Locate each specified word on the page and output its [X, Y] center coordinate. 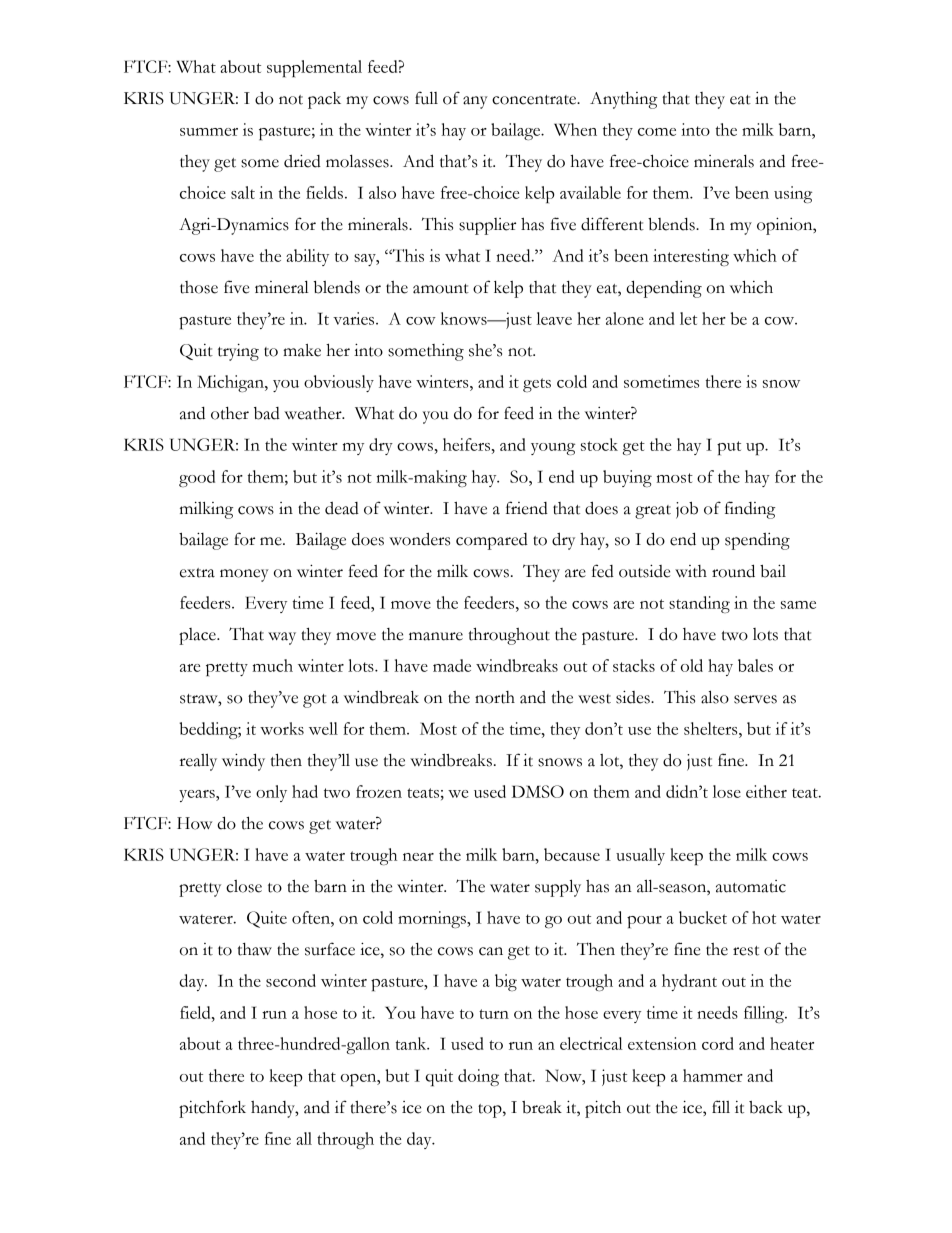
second [291, 980]
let [688, 318]
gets [537, 385]
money [244, 575]
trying [238, 352]
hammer [713, 1075]
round [733, 571]
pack [324, 100]
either [766, 791]
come [657, 132]
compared [492, 541]
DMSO [538, 791]
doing [478, 1077]
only [271, 793]
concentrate [535, 100]
